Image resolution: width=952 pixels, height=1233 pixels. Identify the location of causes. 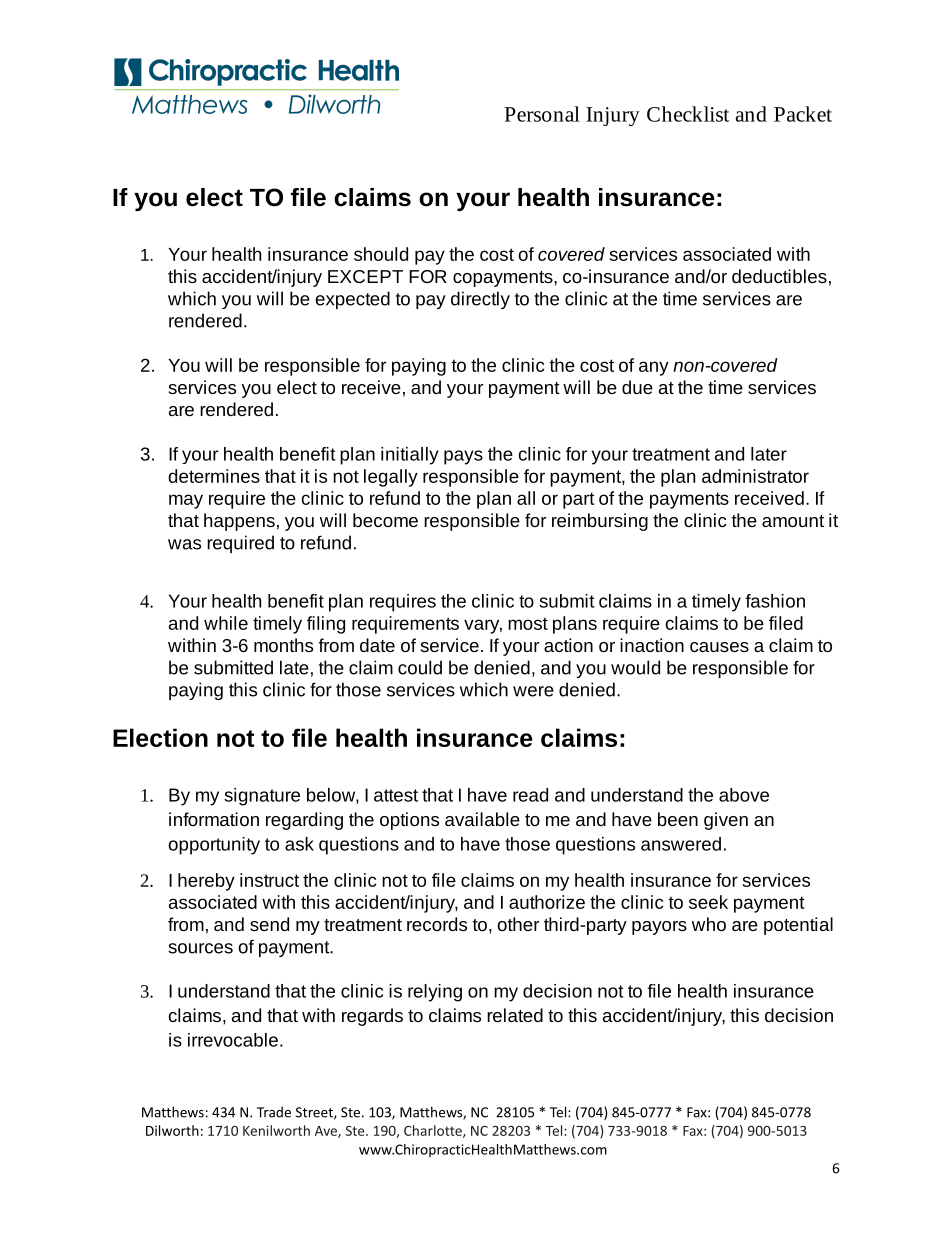
(719, 647).
